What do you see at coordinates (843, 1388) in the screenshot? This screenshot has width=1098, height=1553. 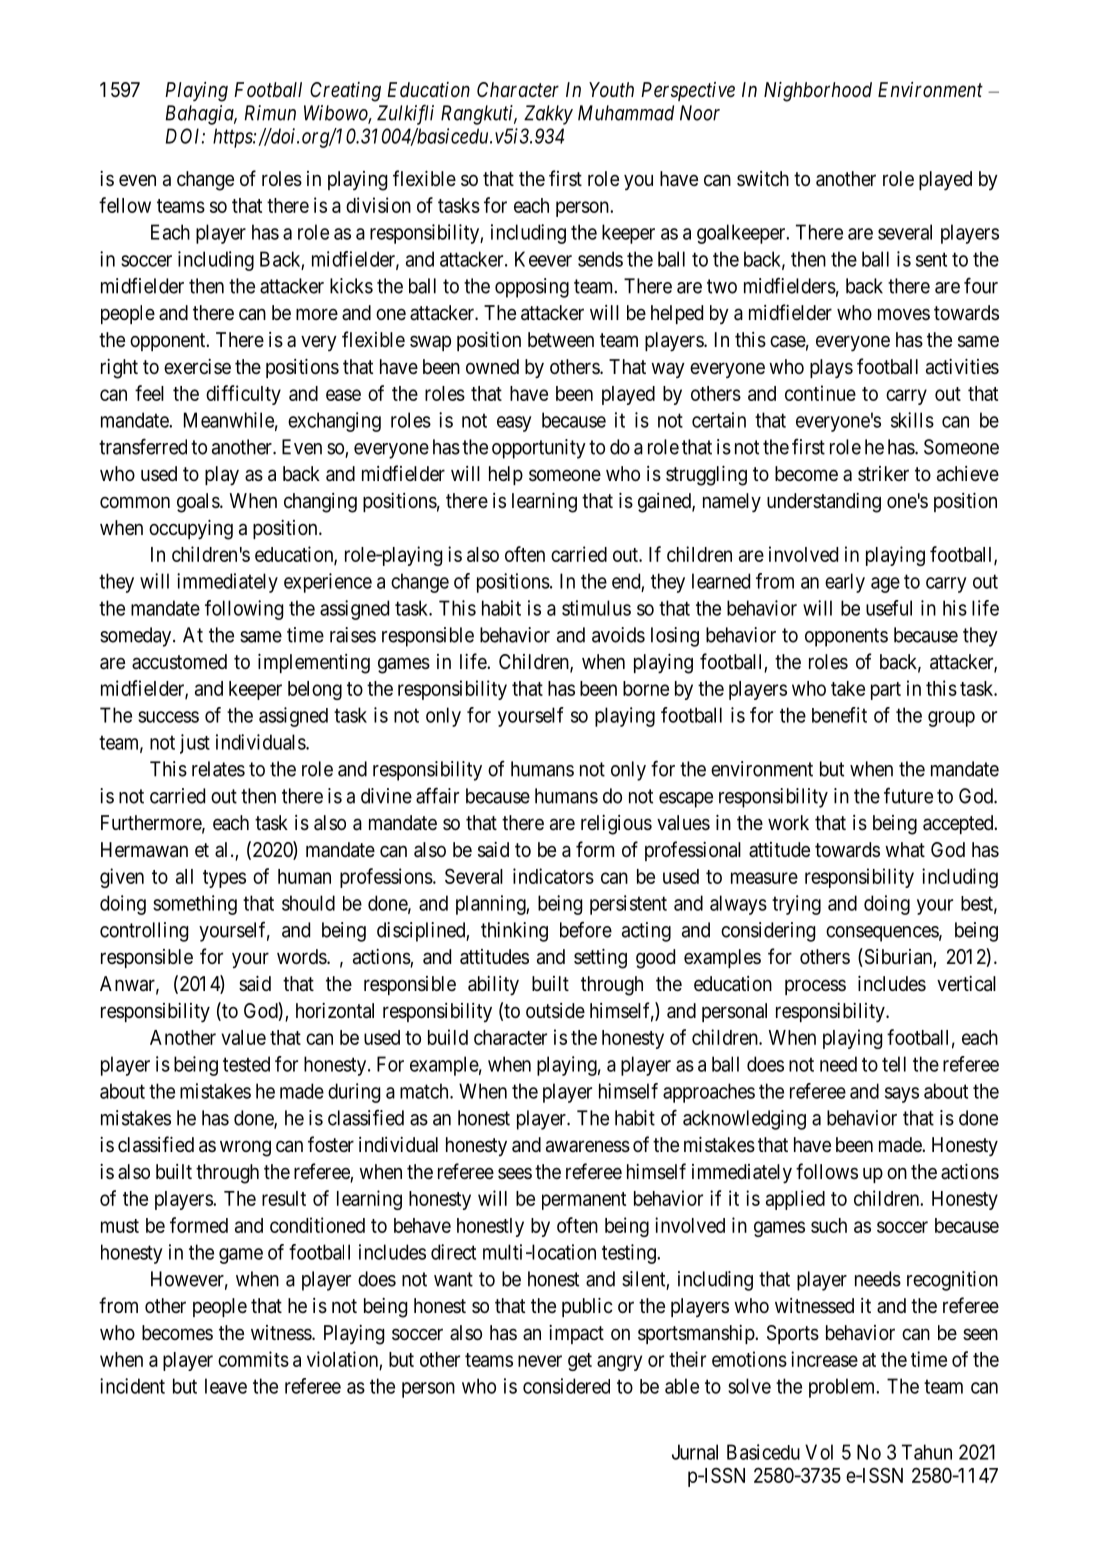 I see `problem` at bounding box center [843, 1388].
